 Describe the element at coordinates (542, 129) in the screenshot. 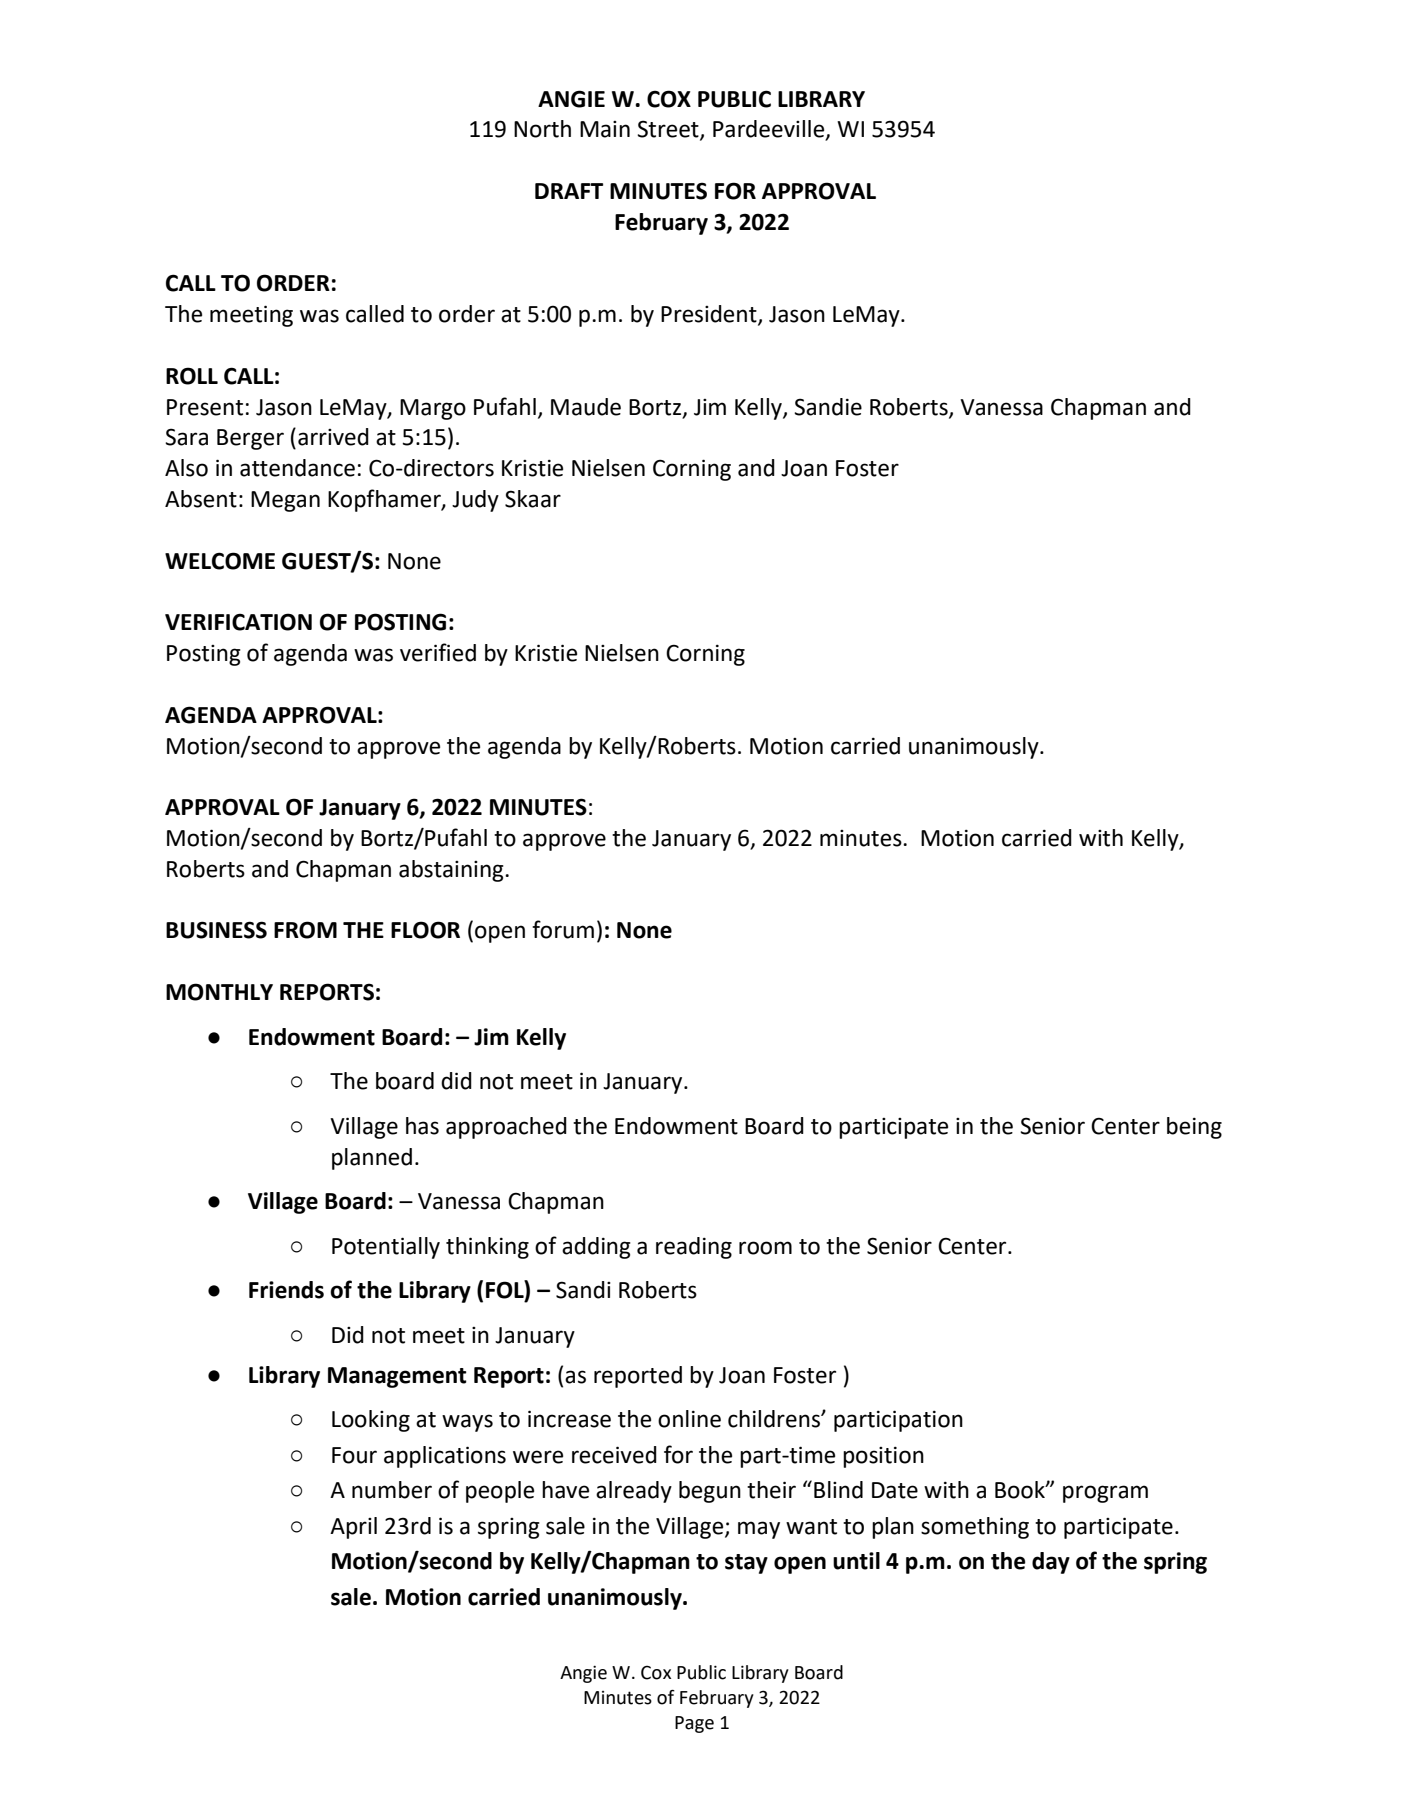

I see `North` at that location.
